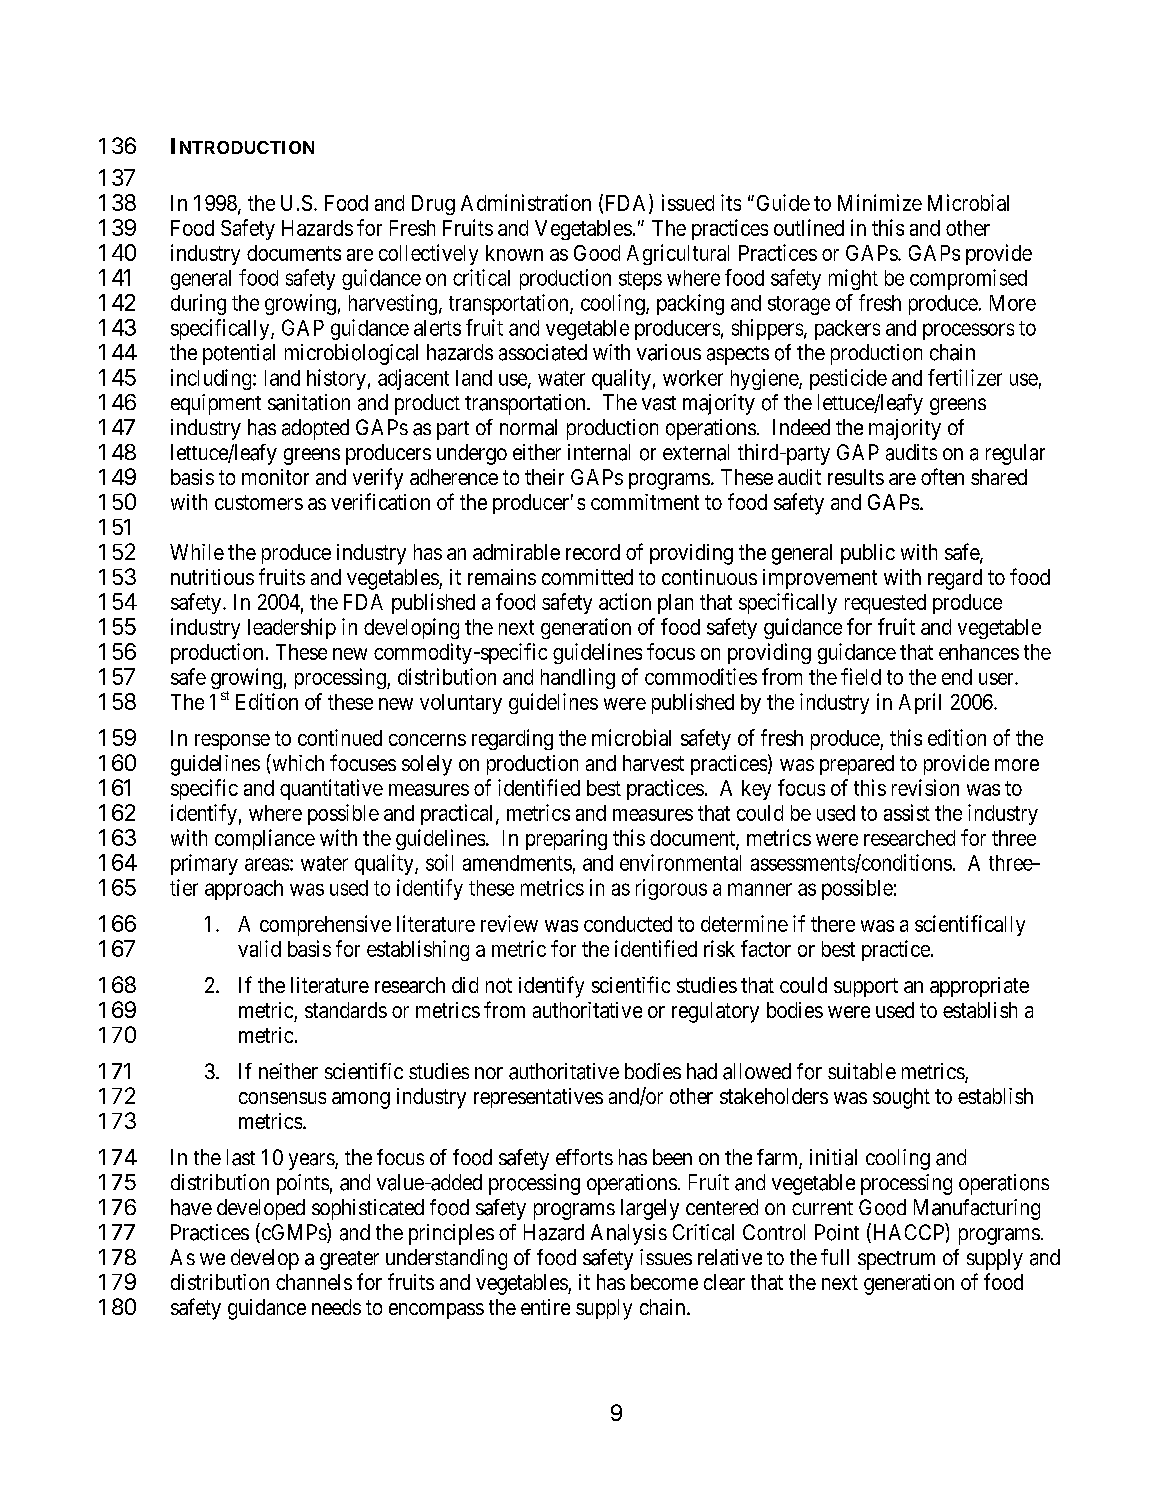 The width and height of the image is (1155, 1494). Describe the element at coordinates (587, 577) in the image. I see `committed` at that location.
